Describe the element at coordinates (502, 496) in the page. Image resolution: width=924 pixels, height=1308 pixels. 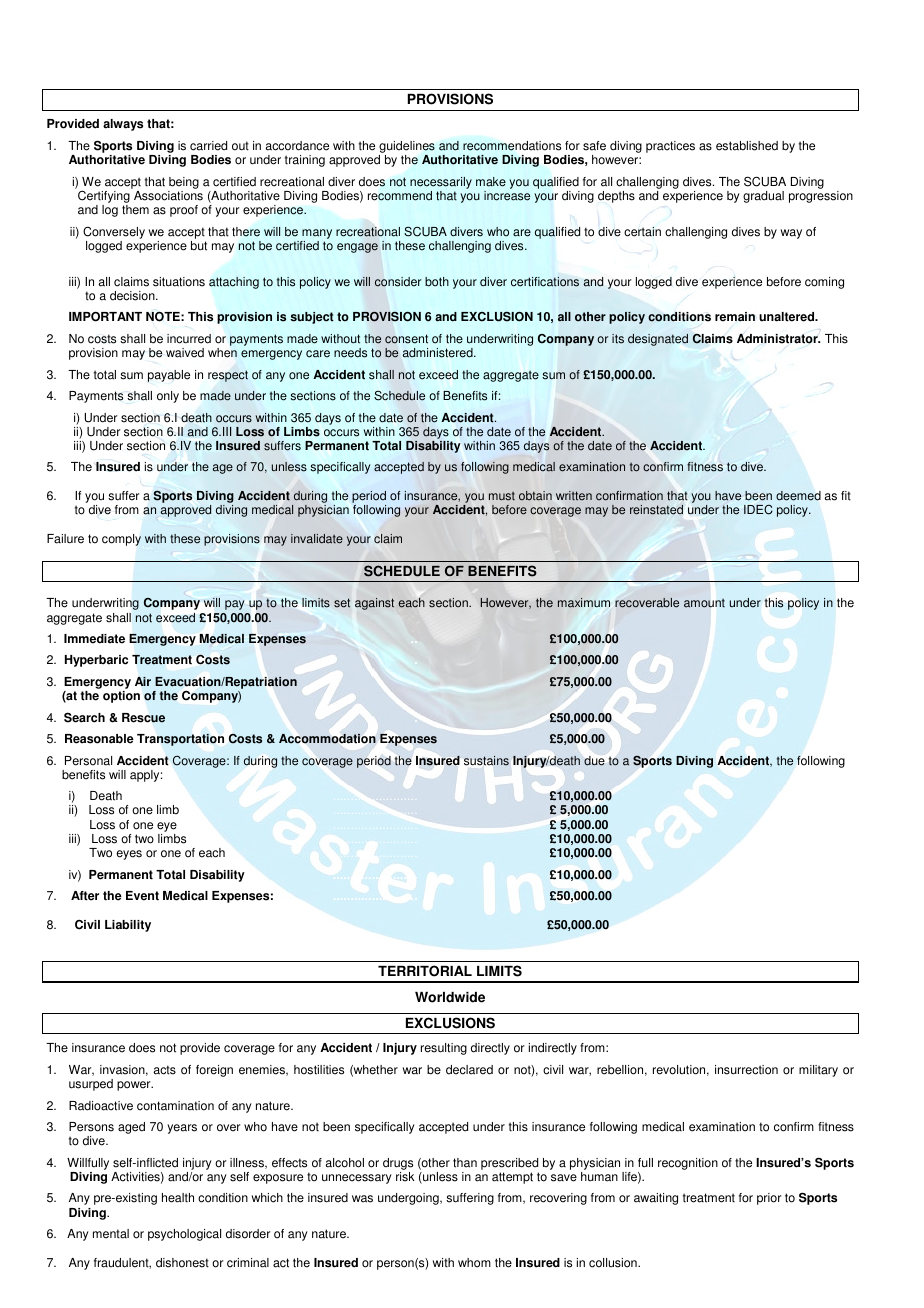
I see `must` at that location.
